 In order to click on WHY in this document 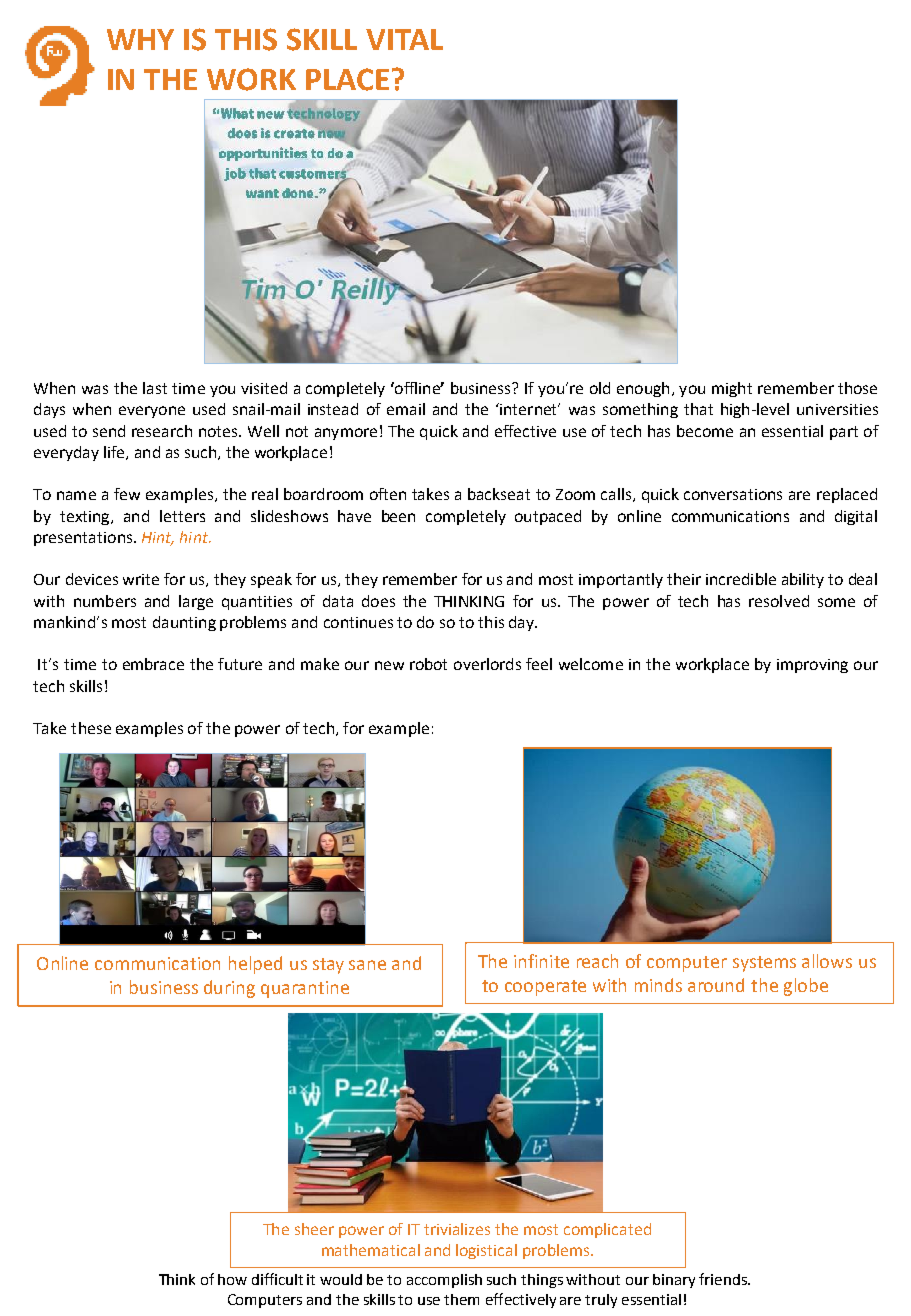, I will do `click(140, 39)`.
